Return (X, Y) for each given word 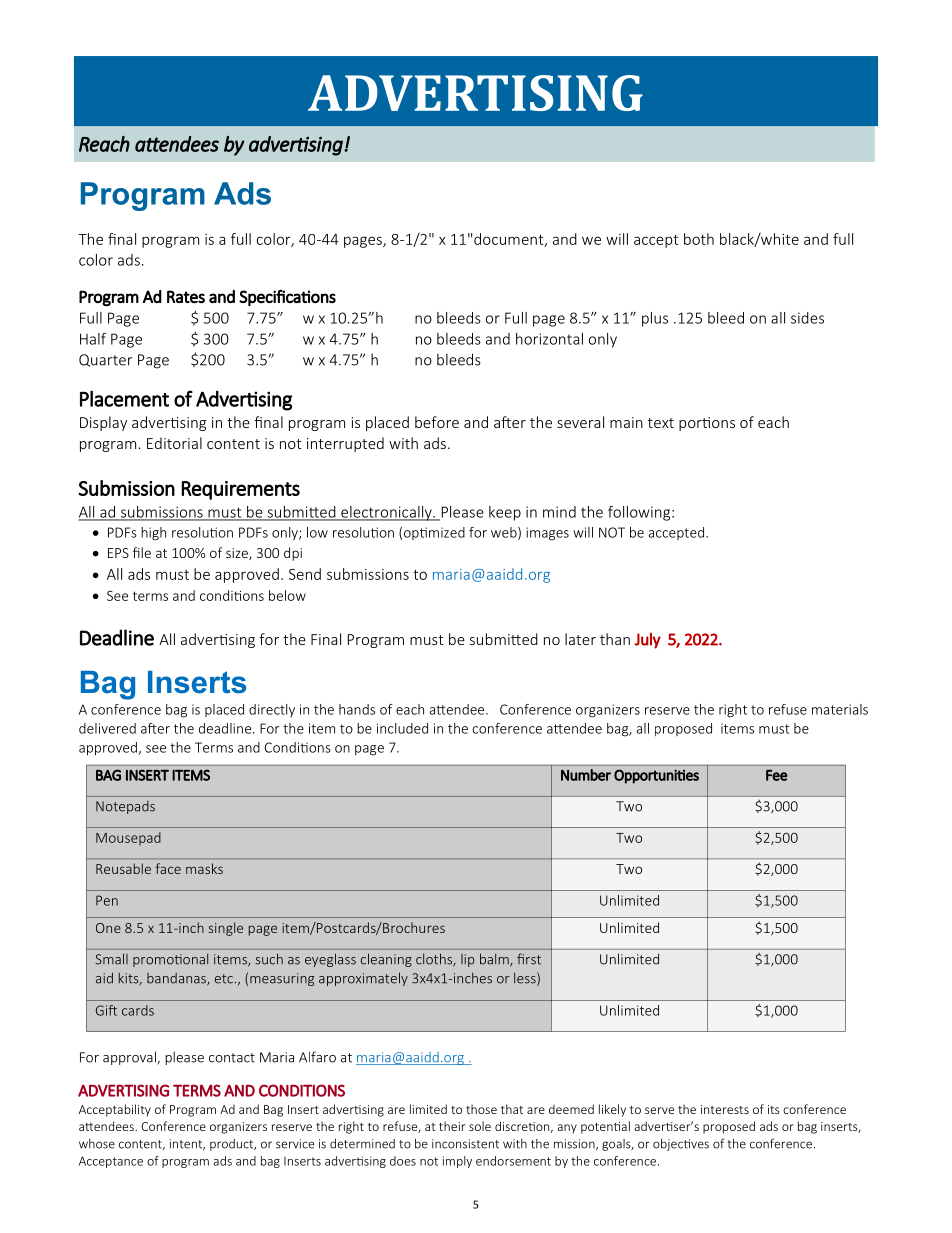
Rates (186, 296)
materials (840, 709)
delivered (107, 728)
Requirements (240, 490)
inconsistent (465, 1144)
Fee (776, 775)
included (402, 728)
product (233, 1145)
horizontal (549, 339)
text (661, 423)
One (108, 928)
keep (505, 513)
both (699, 239)
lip (468, 960)
